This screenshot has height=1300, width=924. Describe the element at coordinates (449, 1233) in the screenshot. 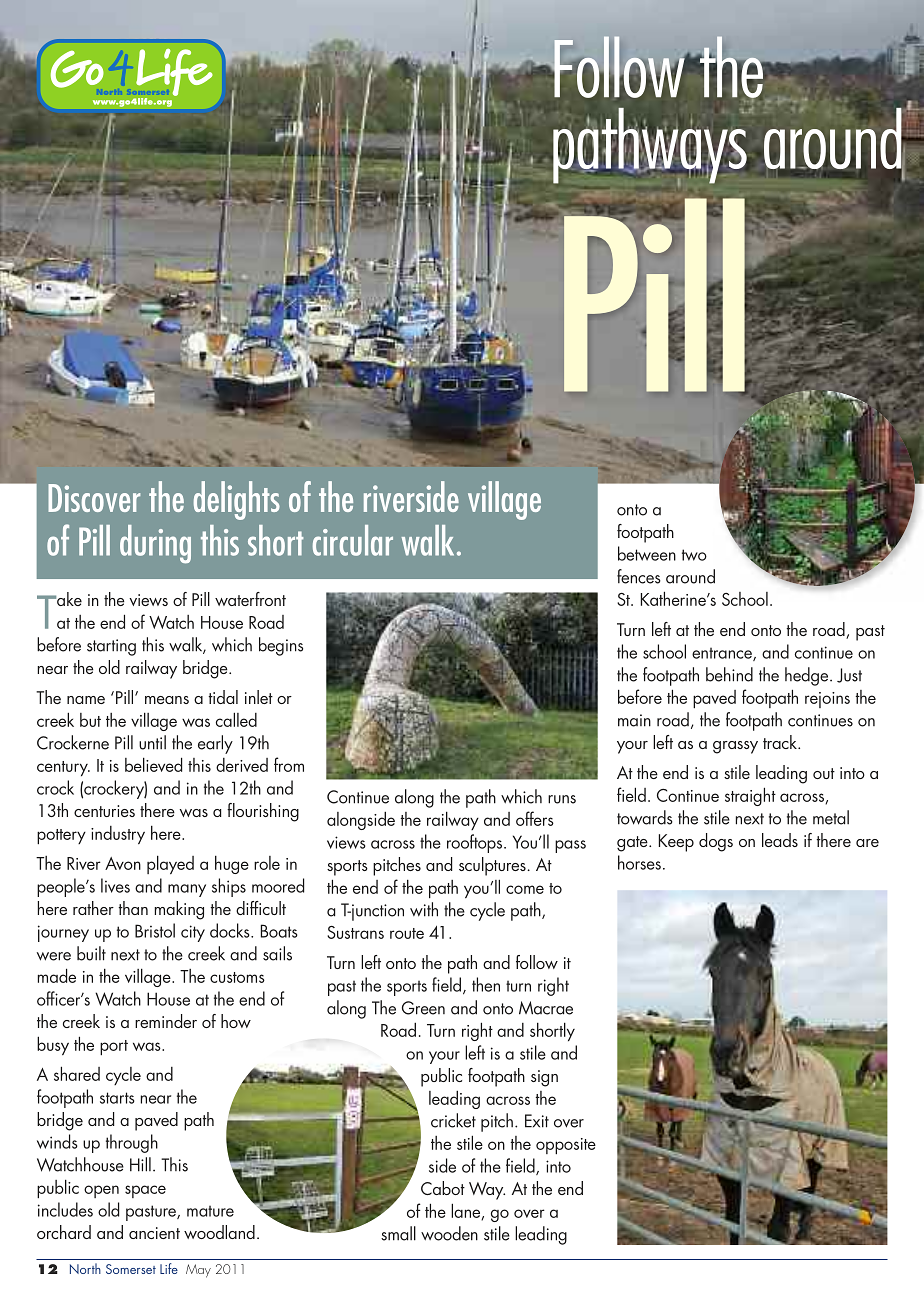

I see `wooden` at that location.
